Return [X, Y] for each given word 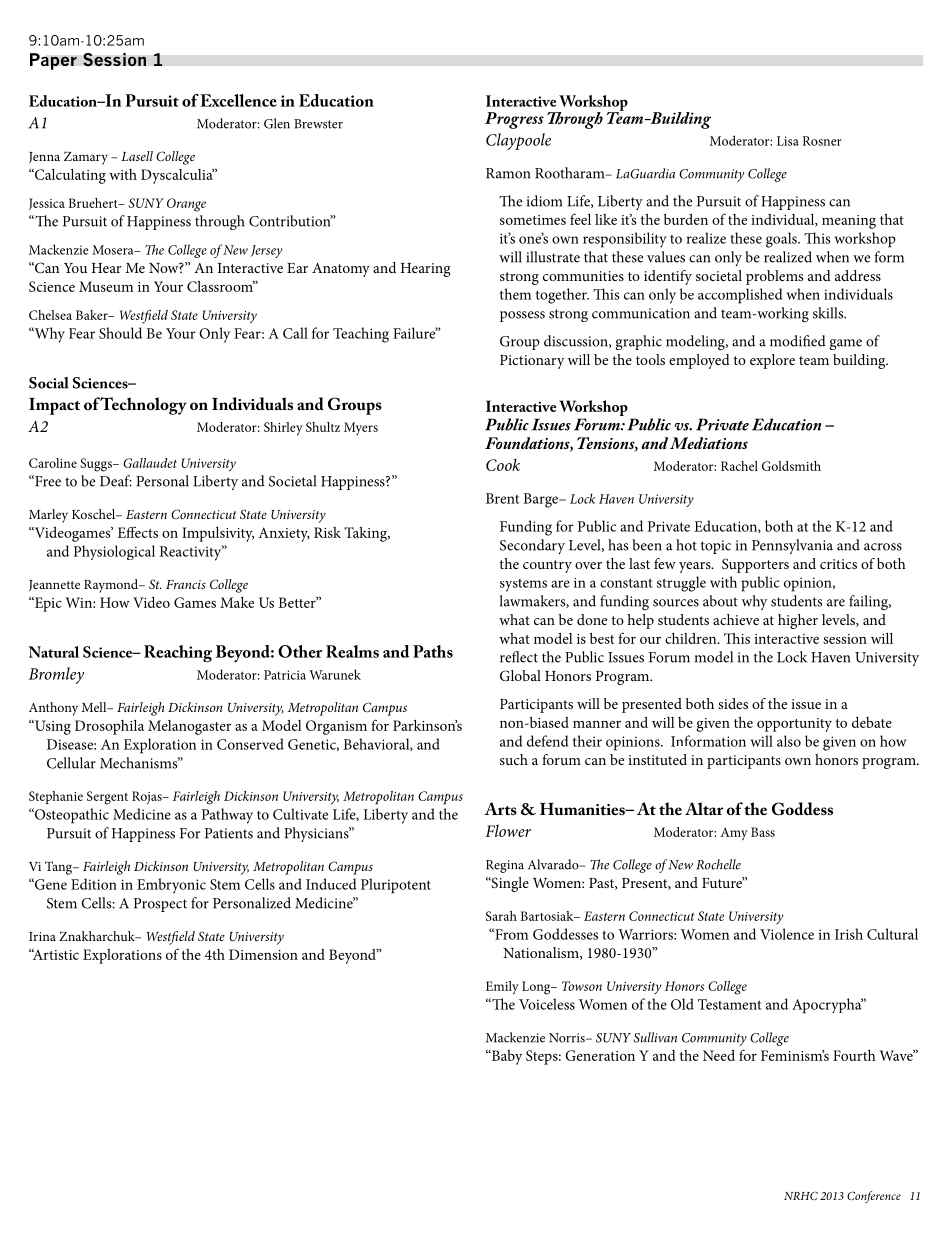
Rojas [148, 798]
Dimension [263, 954]
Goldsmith [791, 466]
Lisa [788, 141]
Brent [502, 498]
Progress [514, 120]
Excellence [238, 100]
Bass [763, 832]
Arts [500, 808]
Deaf [116, 481]
